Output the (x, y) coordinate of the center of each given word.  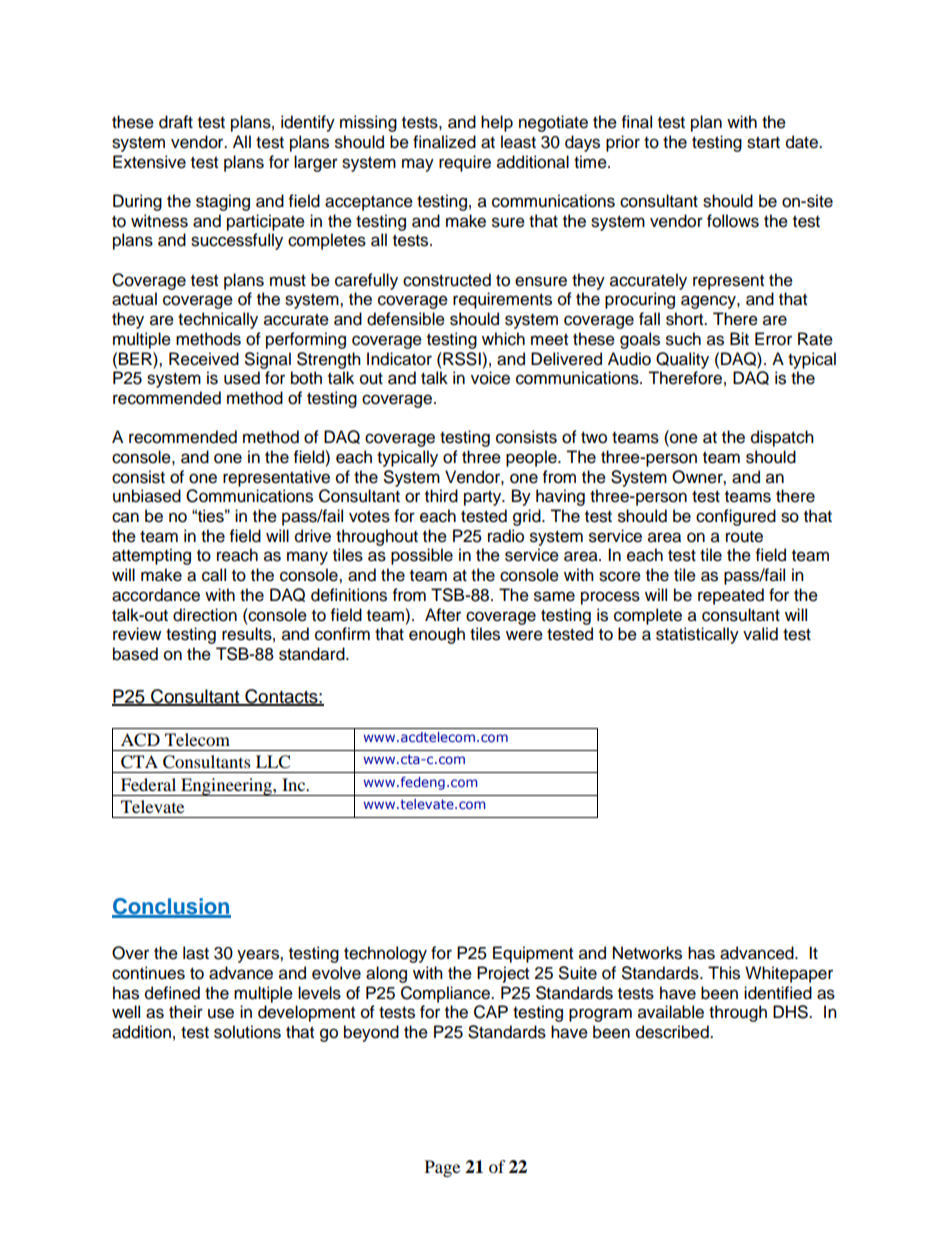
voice (490, 378)
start (763, 143)
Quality (682, 360)
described (673, 1032)
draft (176, 122)
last (196, 953)
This (724, 973)
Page (442, 1168)
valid (760, 634)
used (242, 378)
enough (437, 635)
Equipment (533, 954)
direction (205, 615)
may (418, 165)
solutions (247, 1032)
